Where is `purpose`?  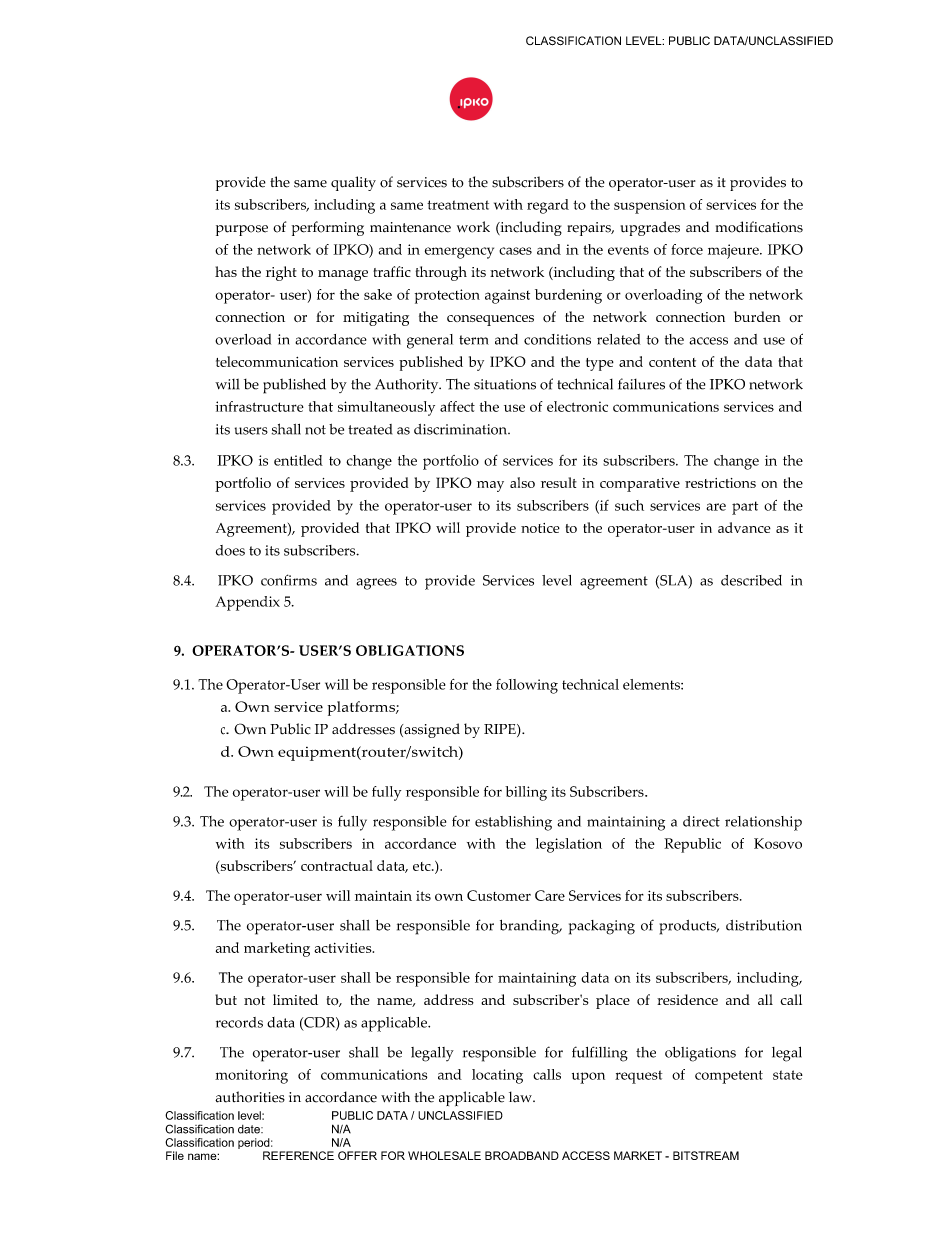 purpose is located at coordinates (242, 230).
